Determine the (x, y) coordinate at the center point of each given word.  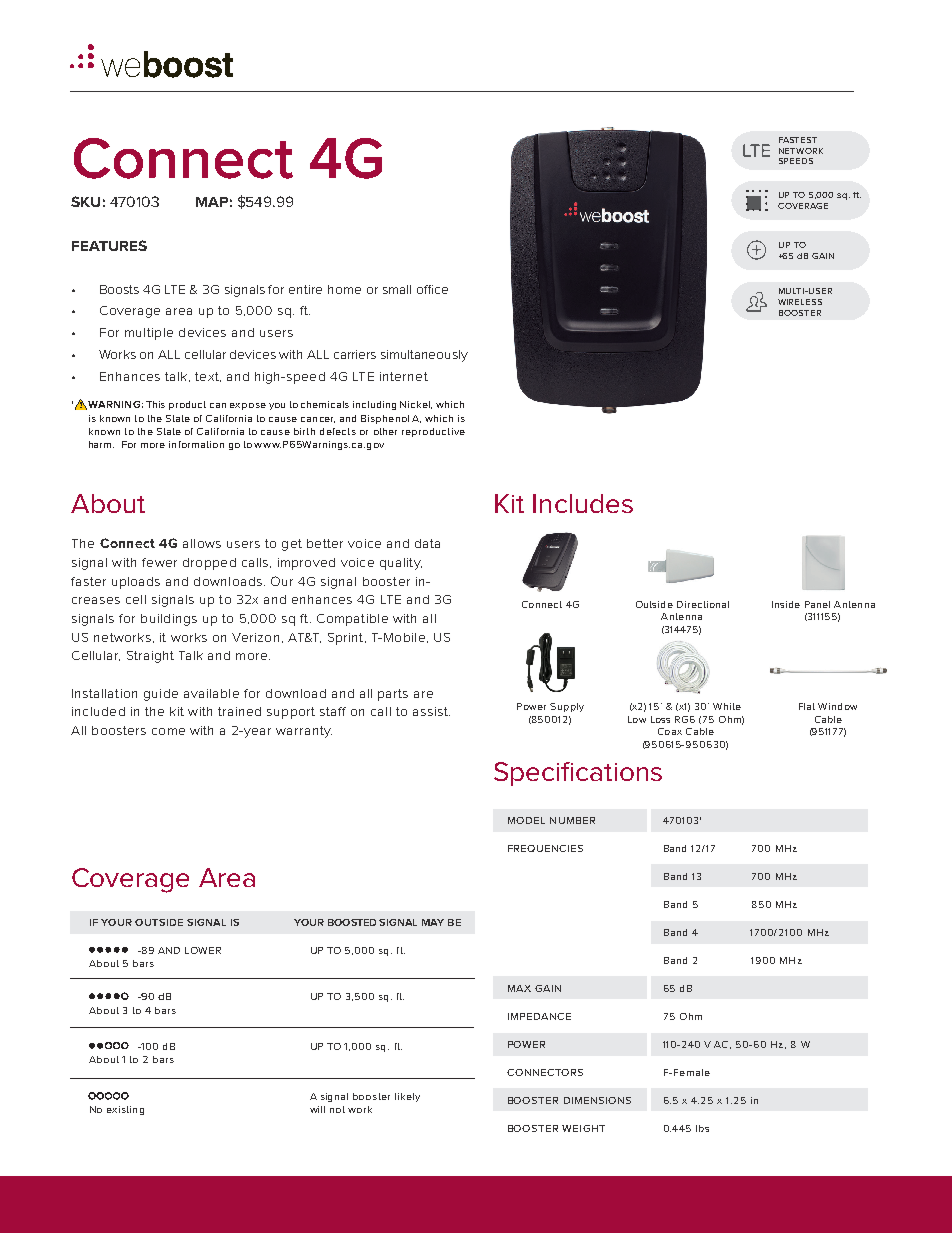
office (432, 289)
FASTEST (798, 140)
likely (407, 1097)
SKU (85, 201)
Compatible (352, 620)
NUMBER (572, 820)
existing (125, 1110)
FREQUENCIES (545, 848)
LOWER (203, 950)
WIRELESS (800, 302)
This (155, 404)
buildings (169, 620)
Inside (786, 604)
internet (404, 376)
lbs (702, 1128)
